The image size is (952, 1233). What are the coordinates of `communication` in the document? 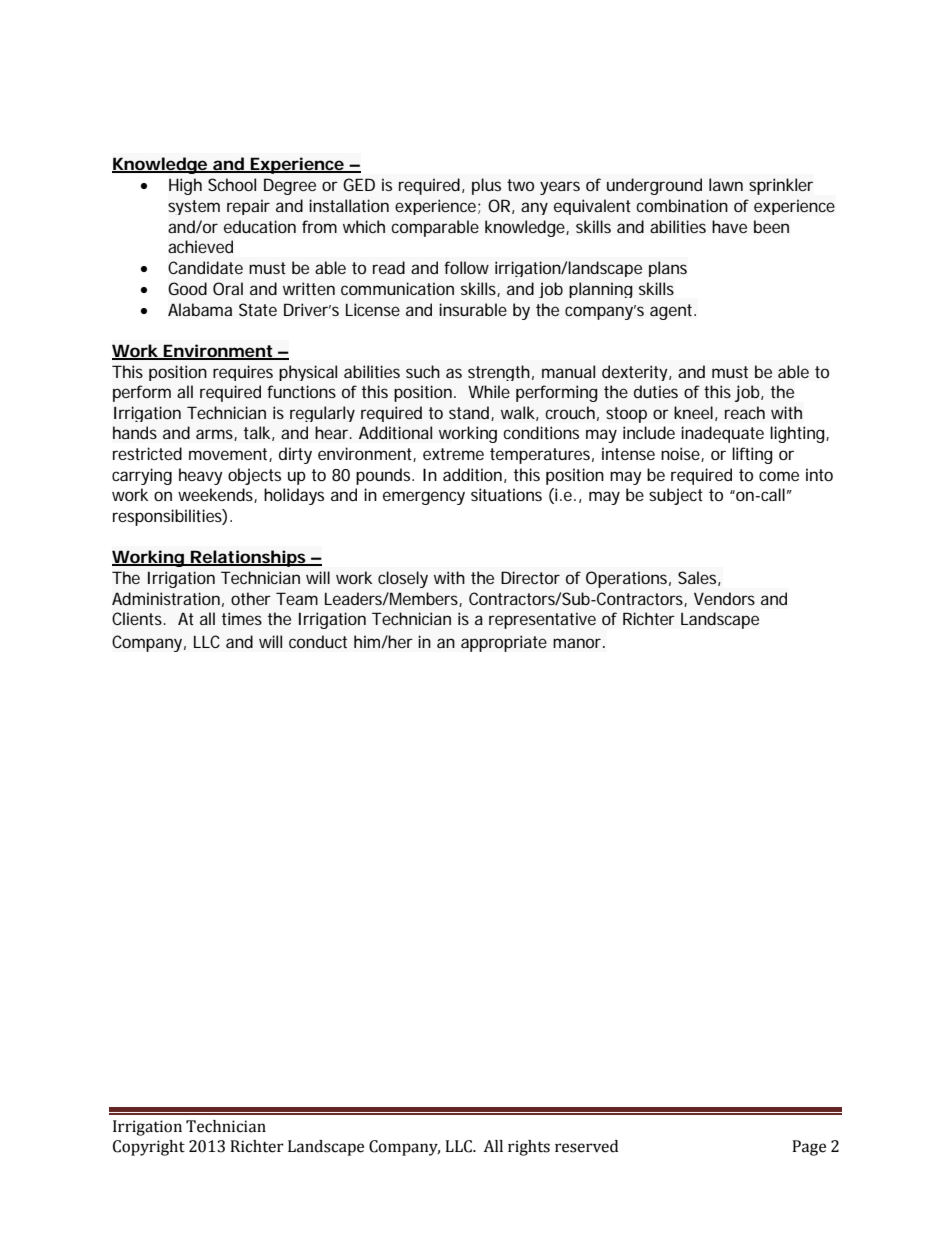 It's located at (397, 288).
